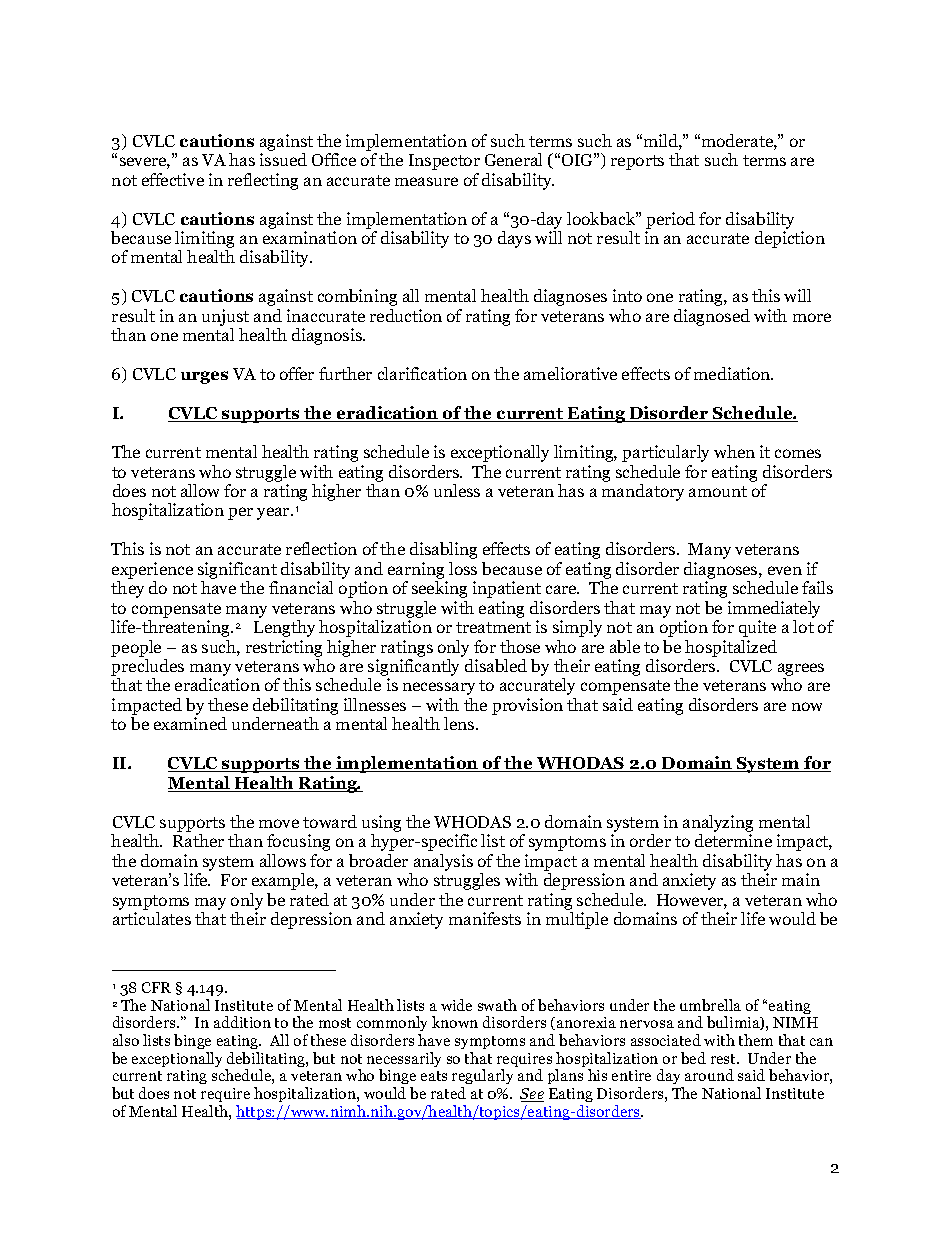  I want to click on regularly, so click(482, 1078).
